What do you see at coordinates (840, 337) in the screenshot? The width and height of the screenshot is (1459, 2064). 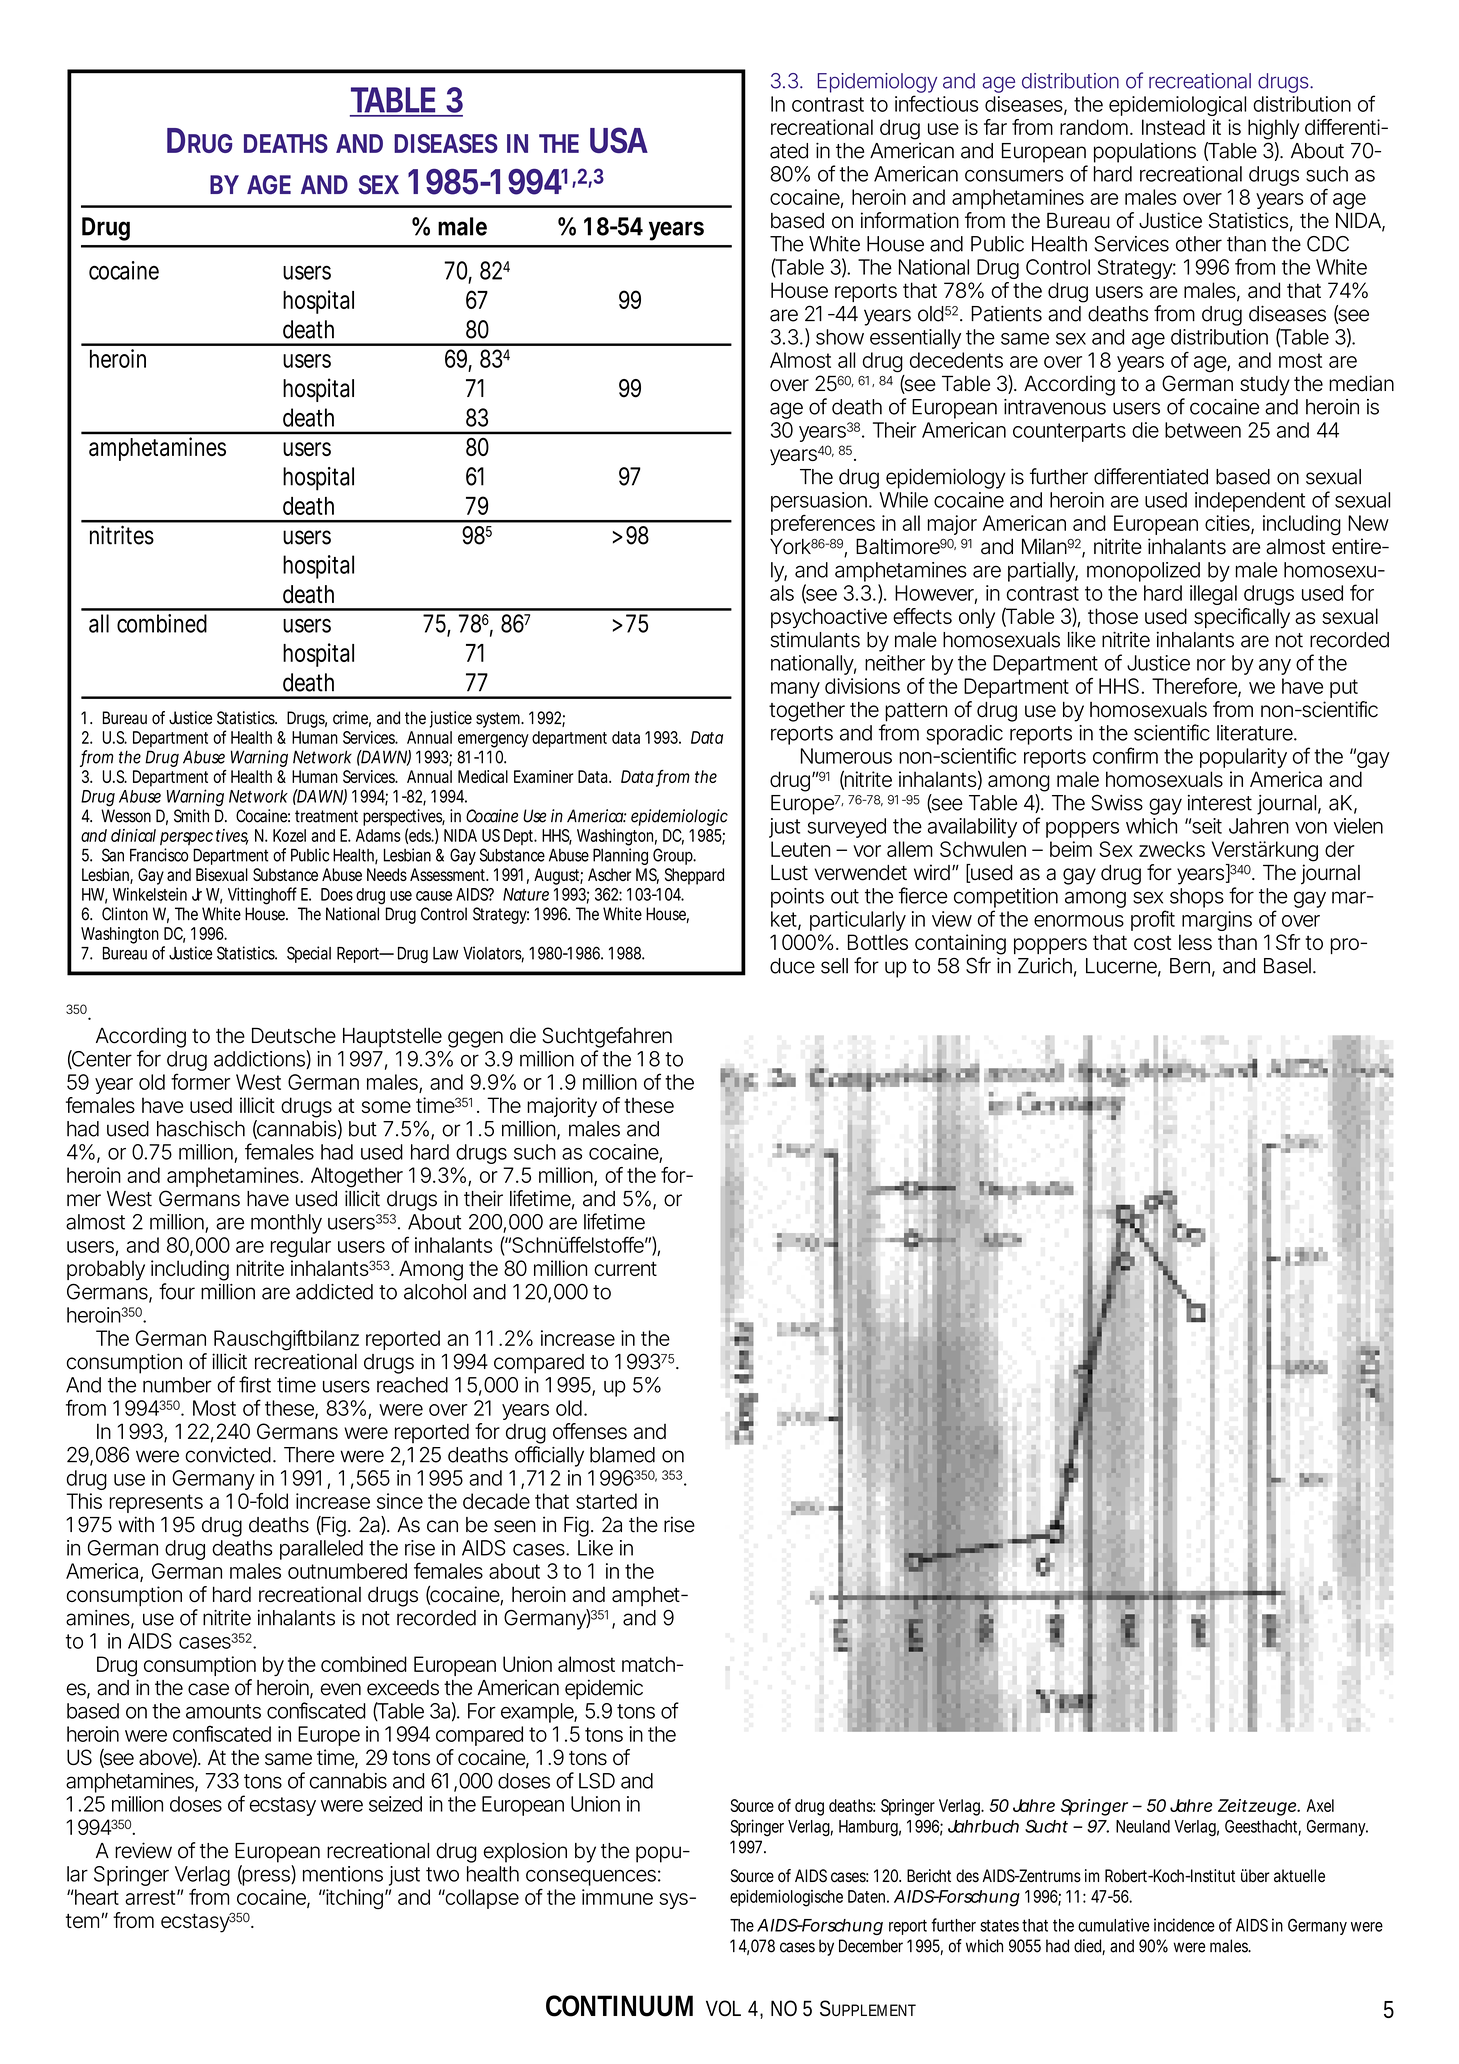 I see `show` at bounding box center [840, 337].
